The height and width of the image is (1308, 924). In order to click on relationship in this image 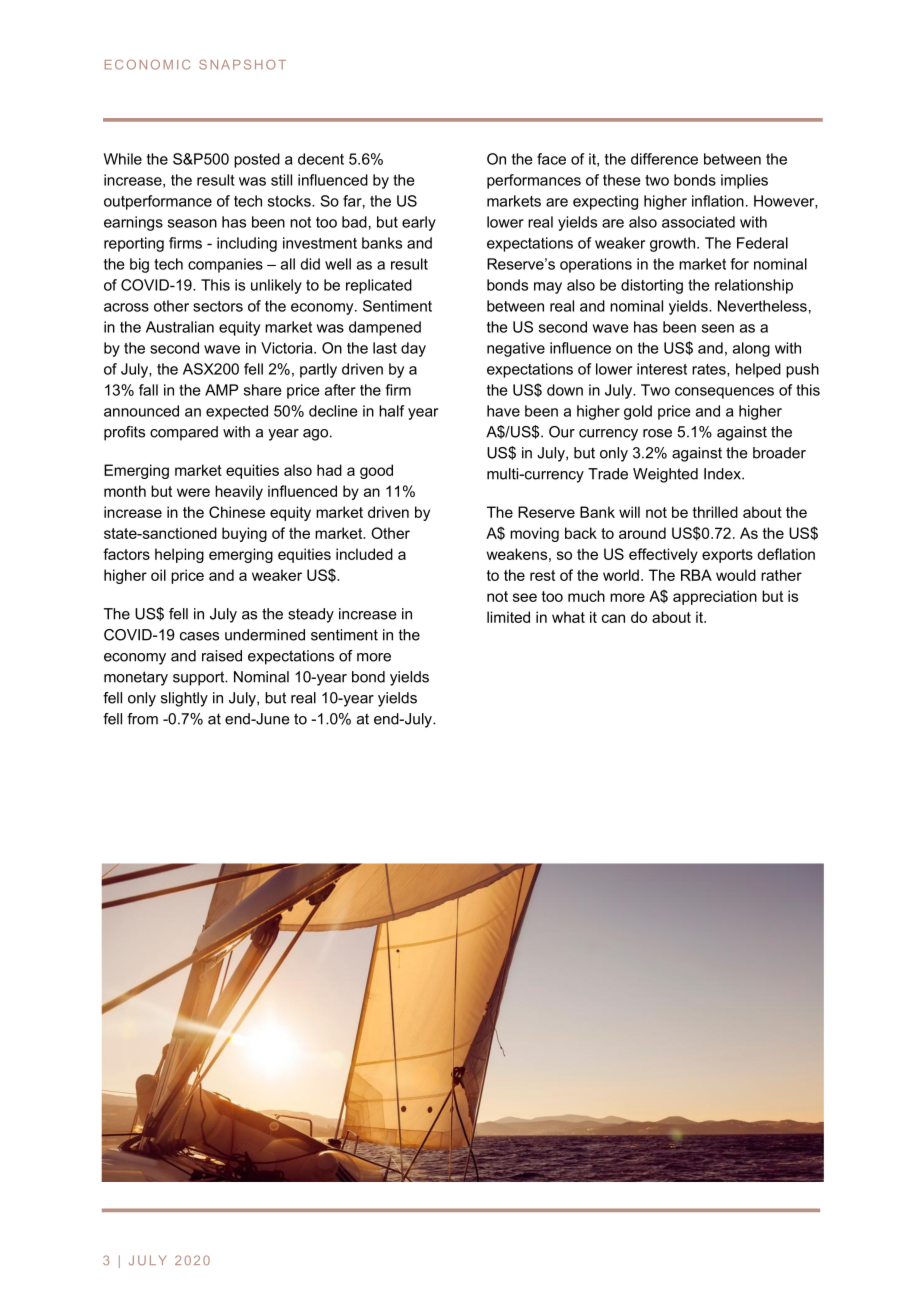, I will do `click(754, 286)`.
